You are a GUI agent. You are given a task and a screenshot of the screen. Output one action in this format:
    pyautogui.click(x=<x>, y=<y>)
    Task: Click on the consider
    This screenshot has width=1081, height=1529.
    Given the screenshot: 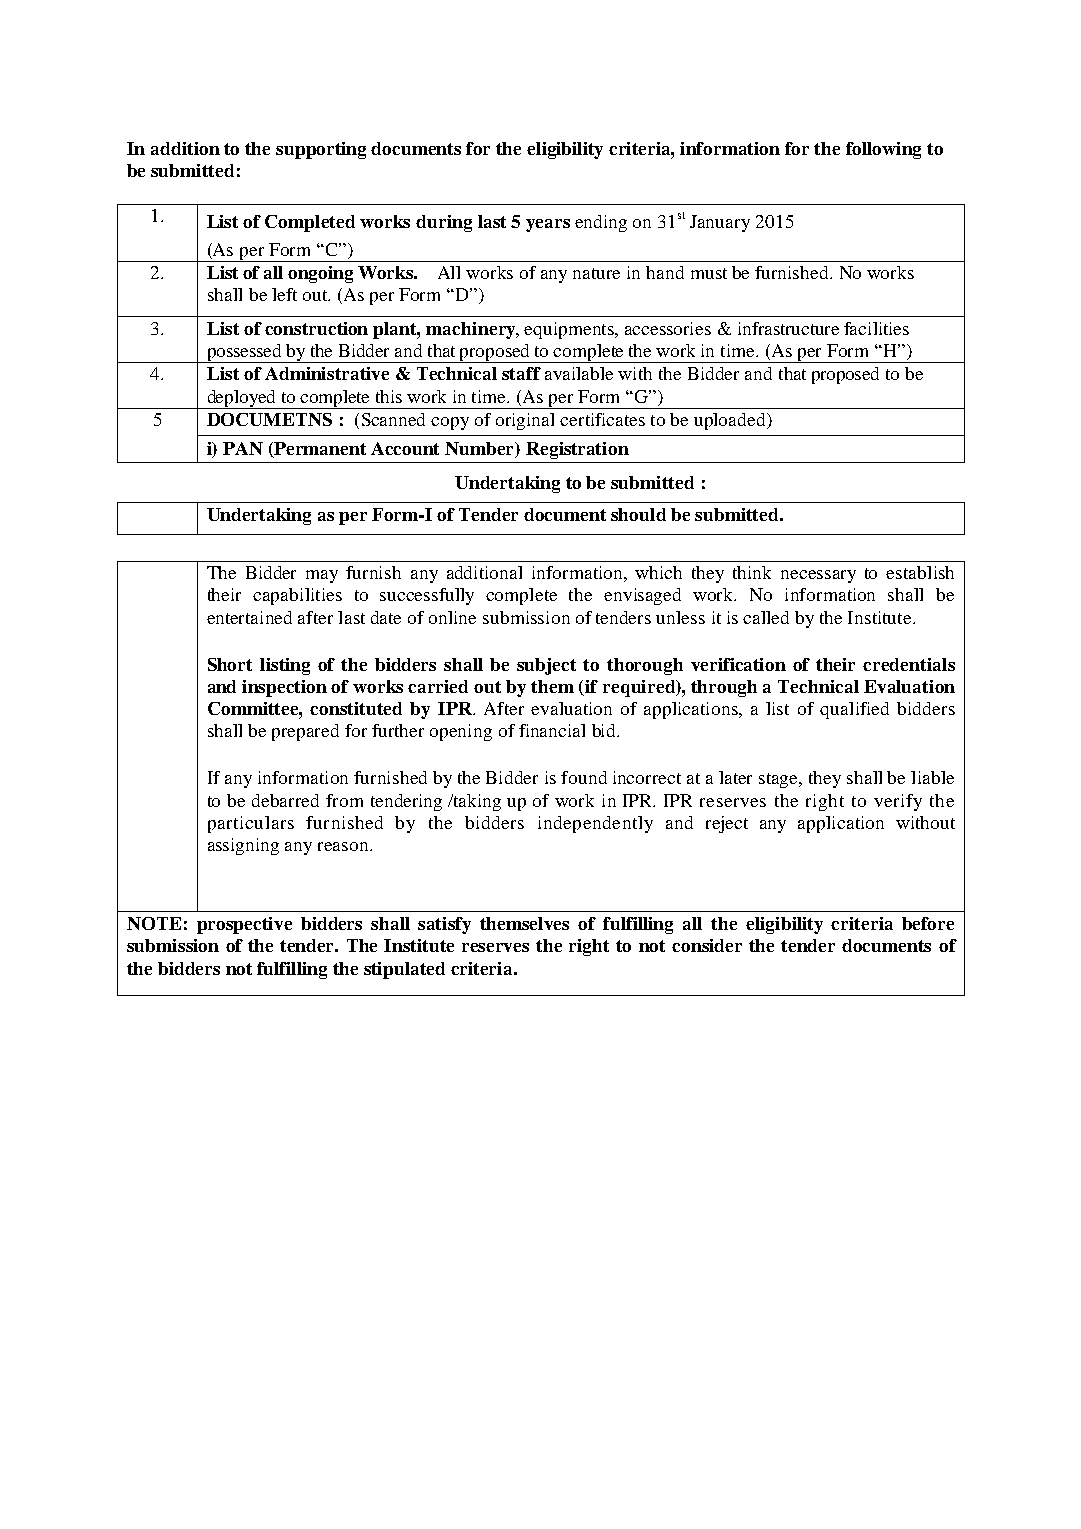 What is the action you would take?
    pyautogui.click(x=707, y=945)
